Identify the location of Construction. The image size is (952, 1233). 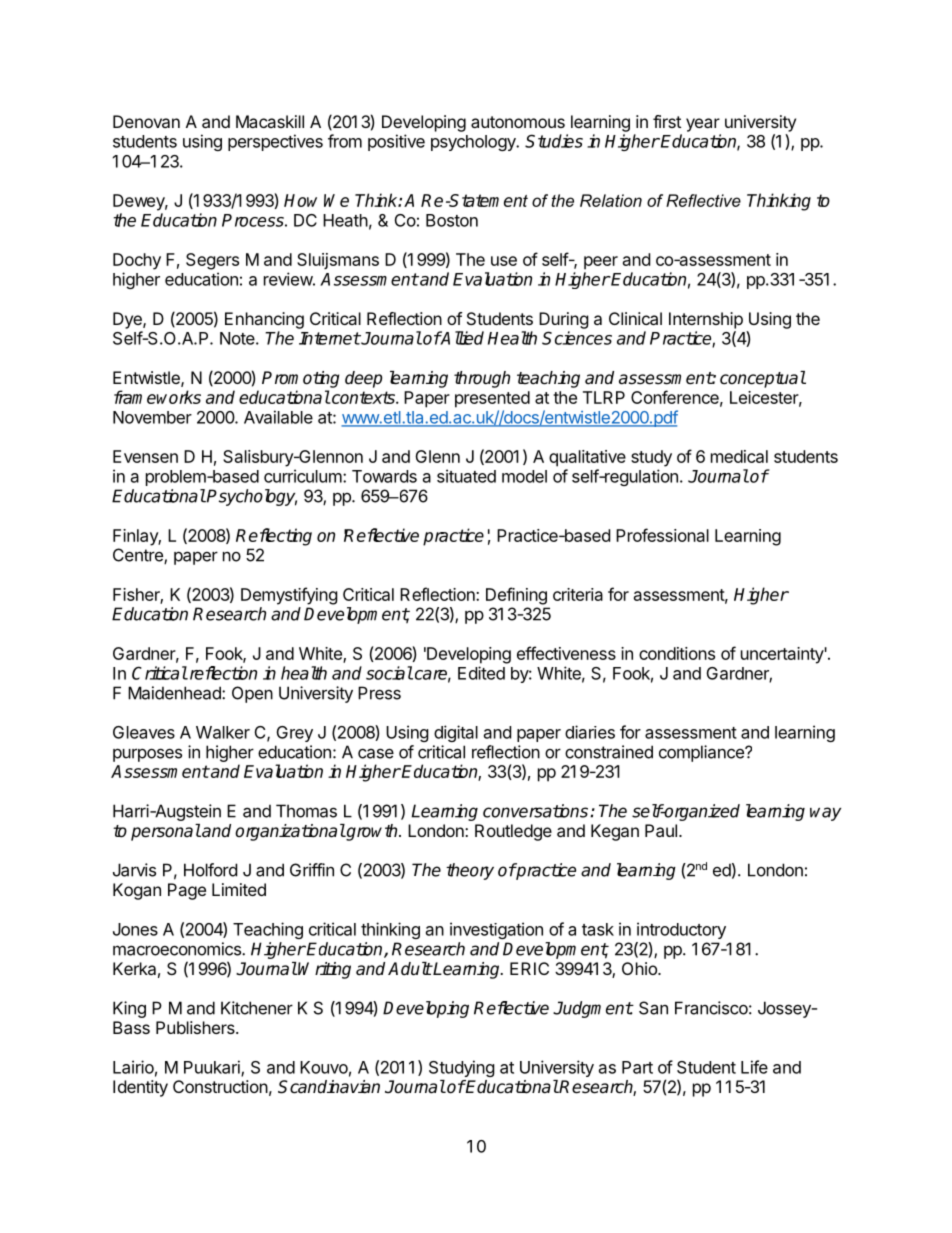
(220, 1086).
